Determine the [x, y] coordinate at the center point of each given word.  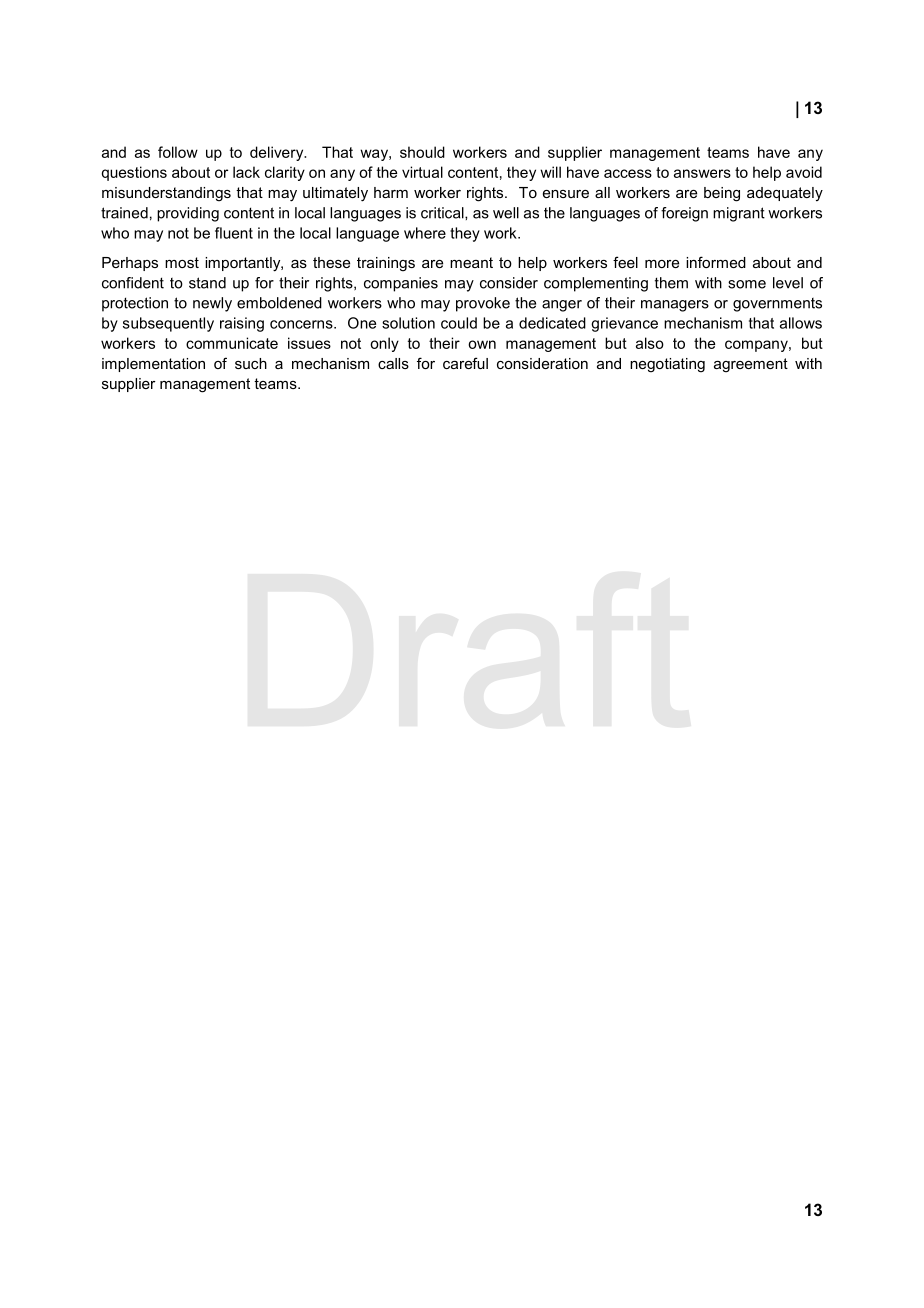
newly [212, 304]
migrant [739, 214]
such [251, 363]
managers [675, 306]
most [182, 262]
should [422, 152]
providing [188, 214]
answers [702, 173]
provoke [483, 304]
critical [443, 213]
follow [178, 152]
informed [716, 262]
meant [471, 262]
